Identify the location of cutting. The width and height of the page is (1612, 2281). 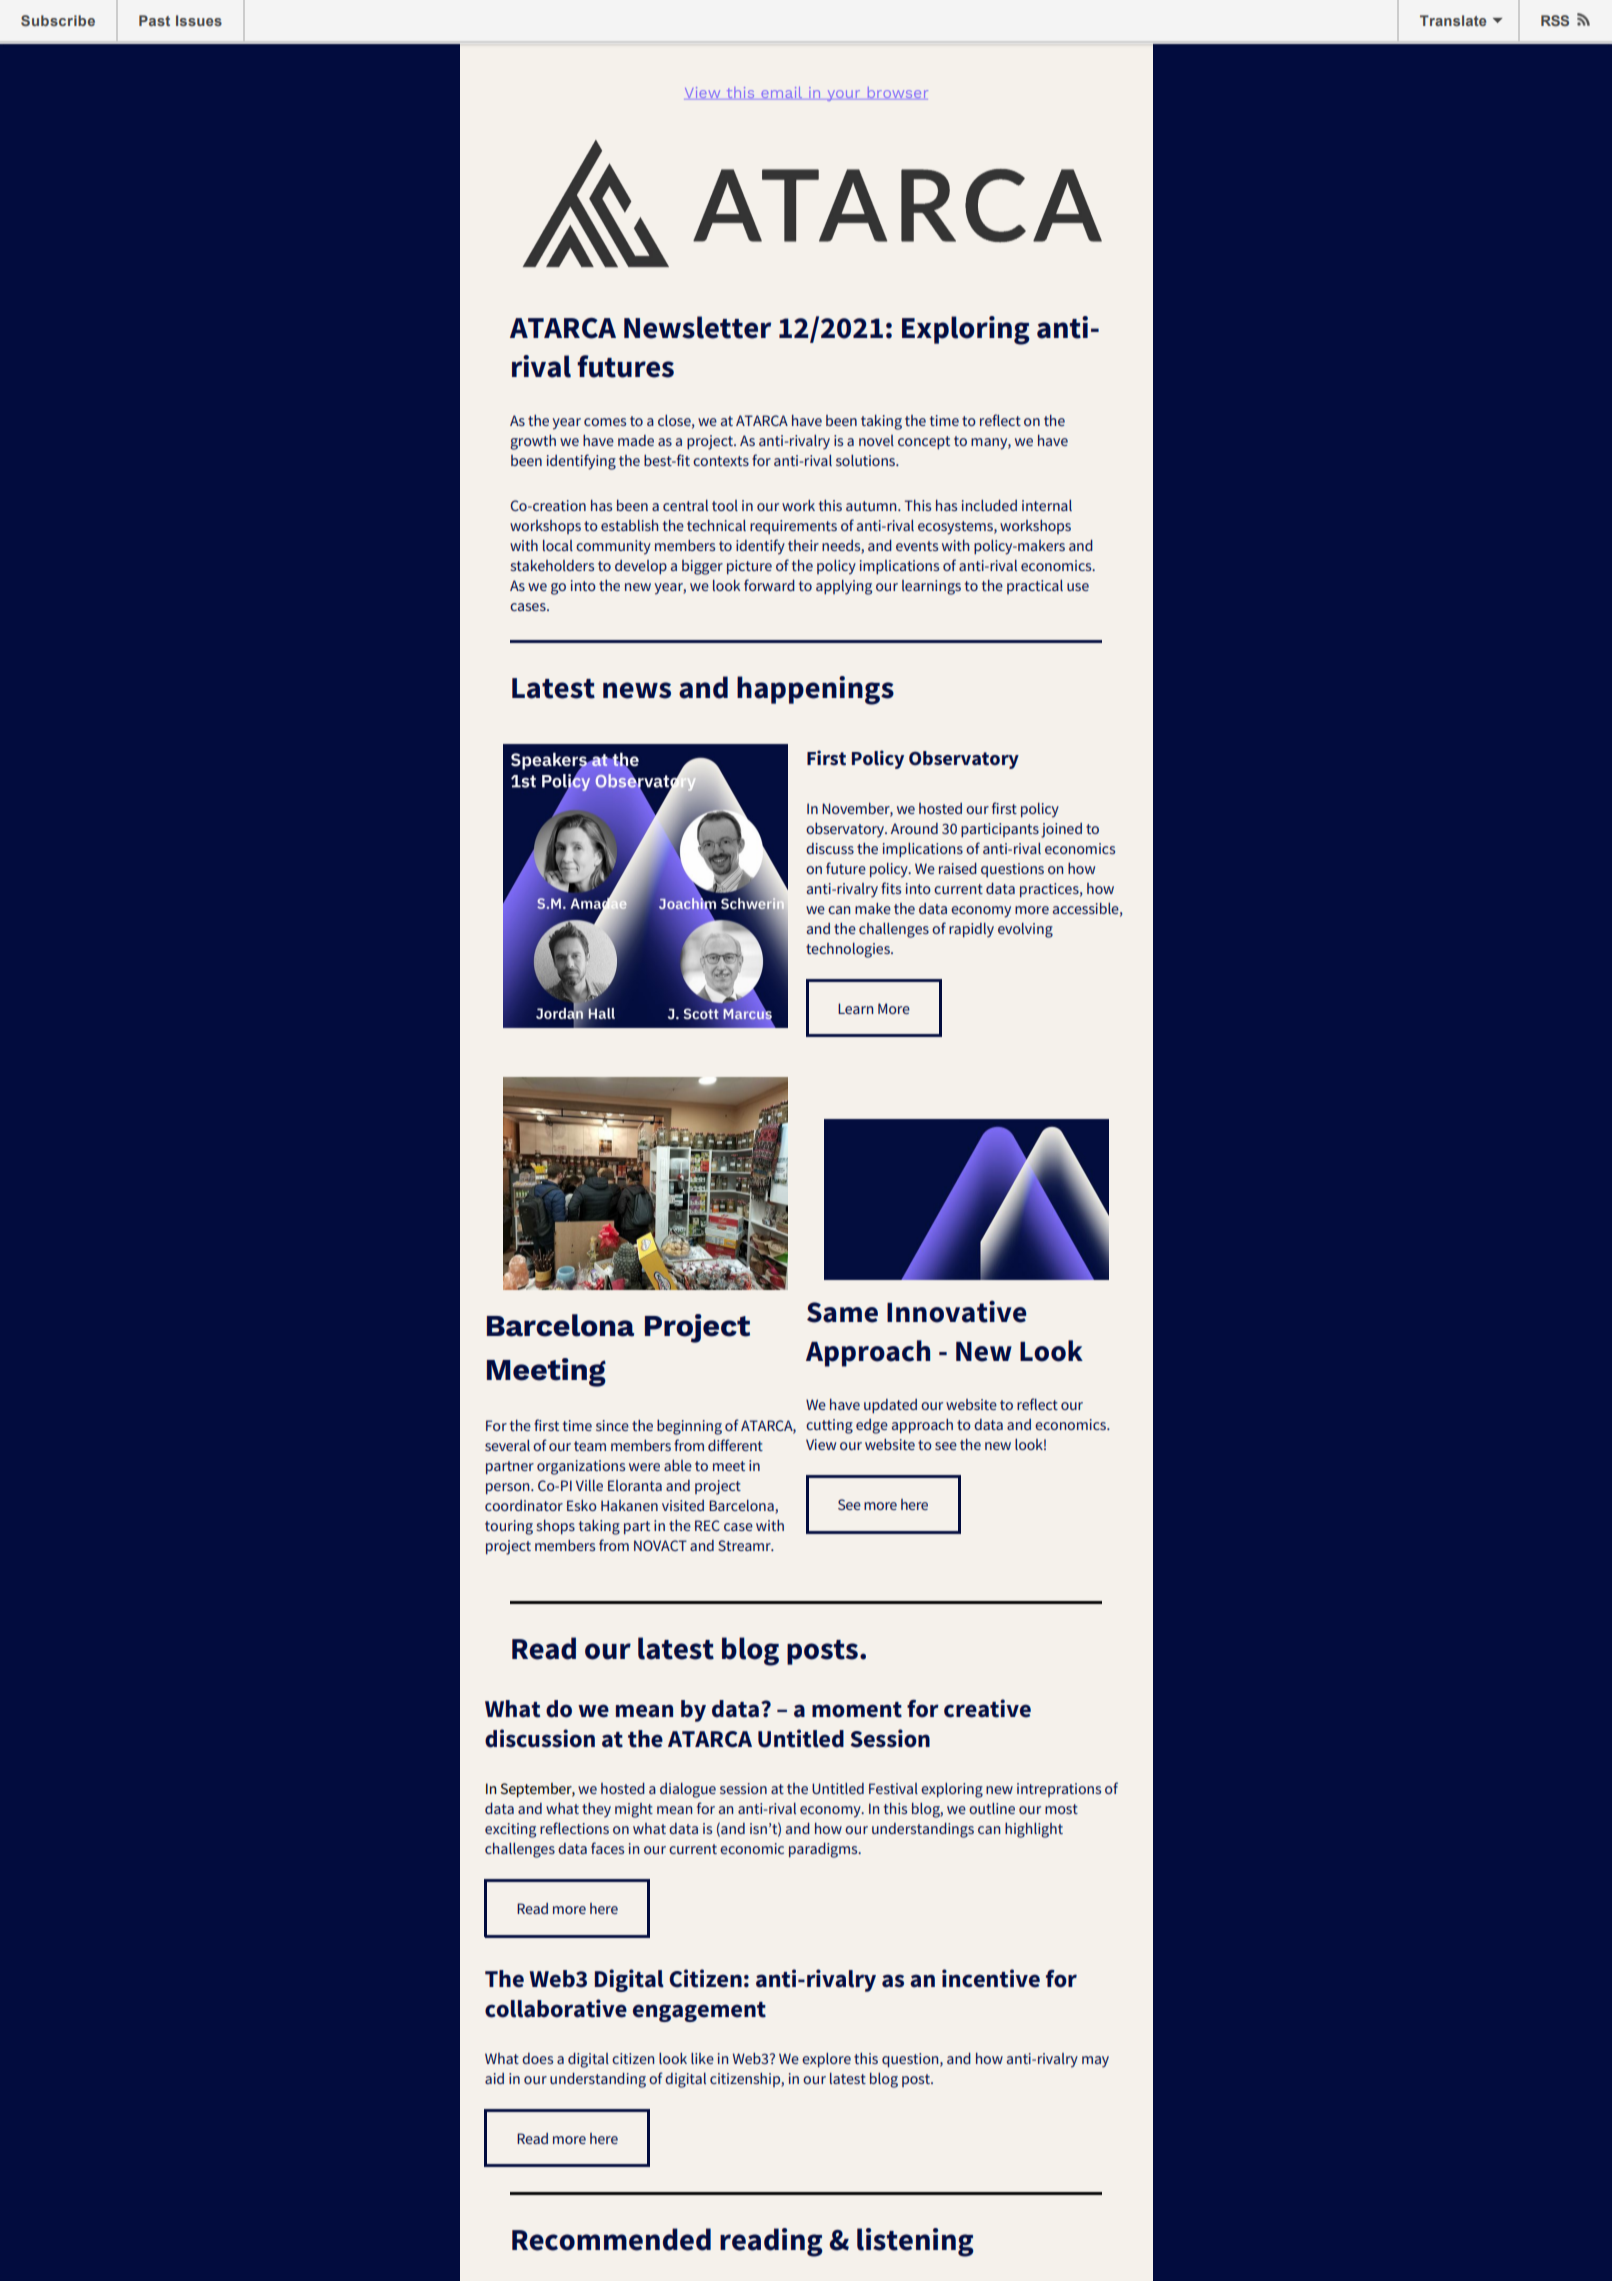
(829, 1426).
